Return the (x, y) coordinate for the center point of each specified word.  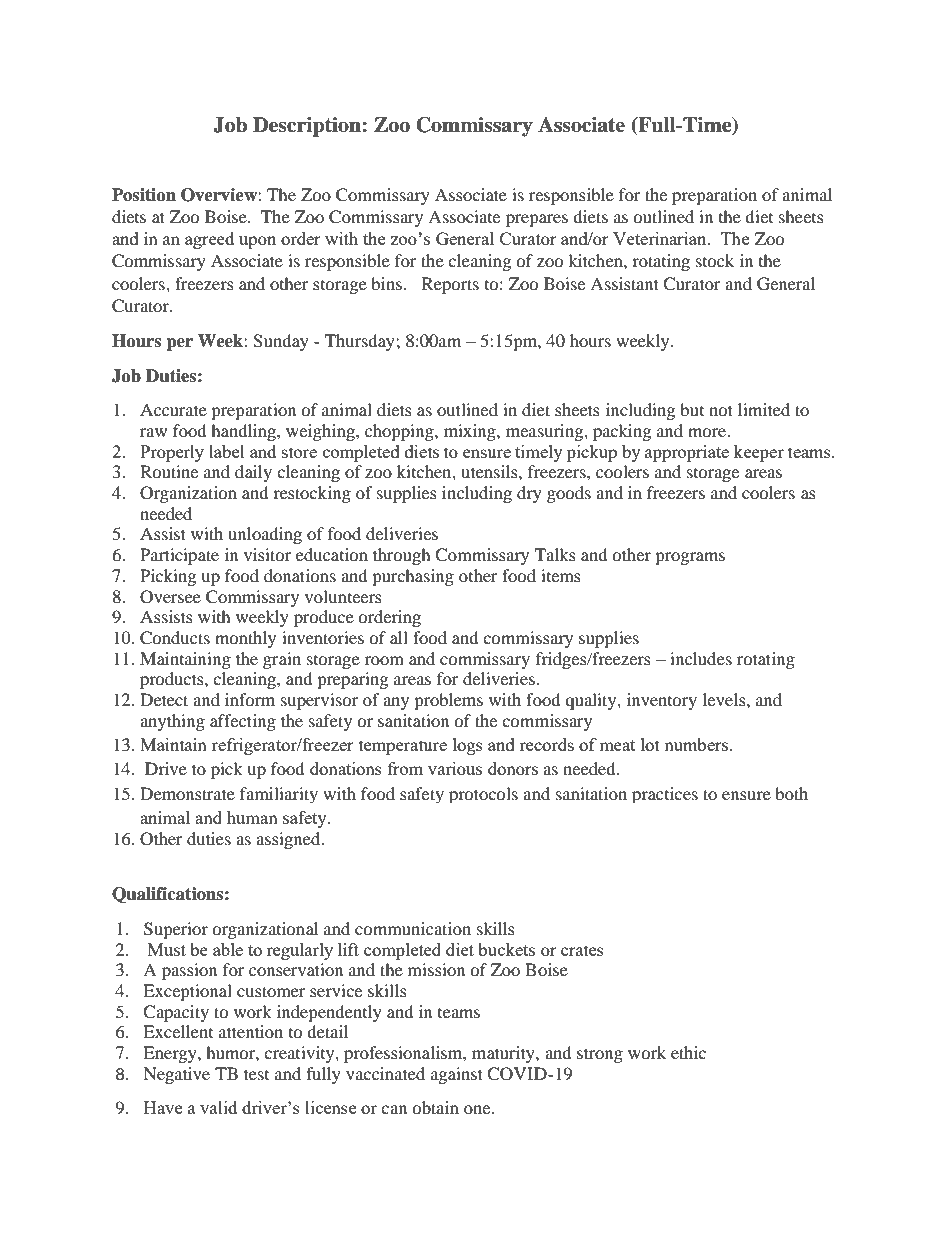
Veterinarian (661, 238)
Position (144, 195)
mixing (471, 432)
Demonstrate (187, 793)
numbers (697, 744)
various (455, 768)
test (256, 1074)
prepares (537, 220)
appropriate (687, 453)
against (457, 1075)
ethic (688, 1052)
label (227, 451)
